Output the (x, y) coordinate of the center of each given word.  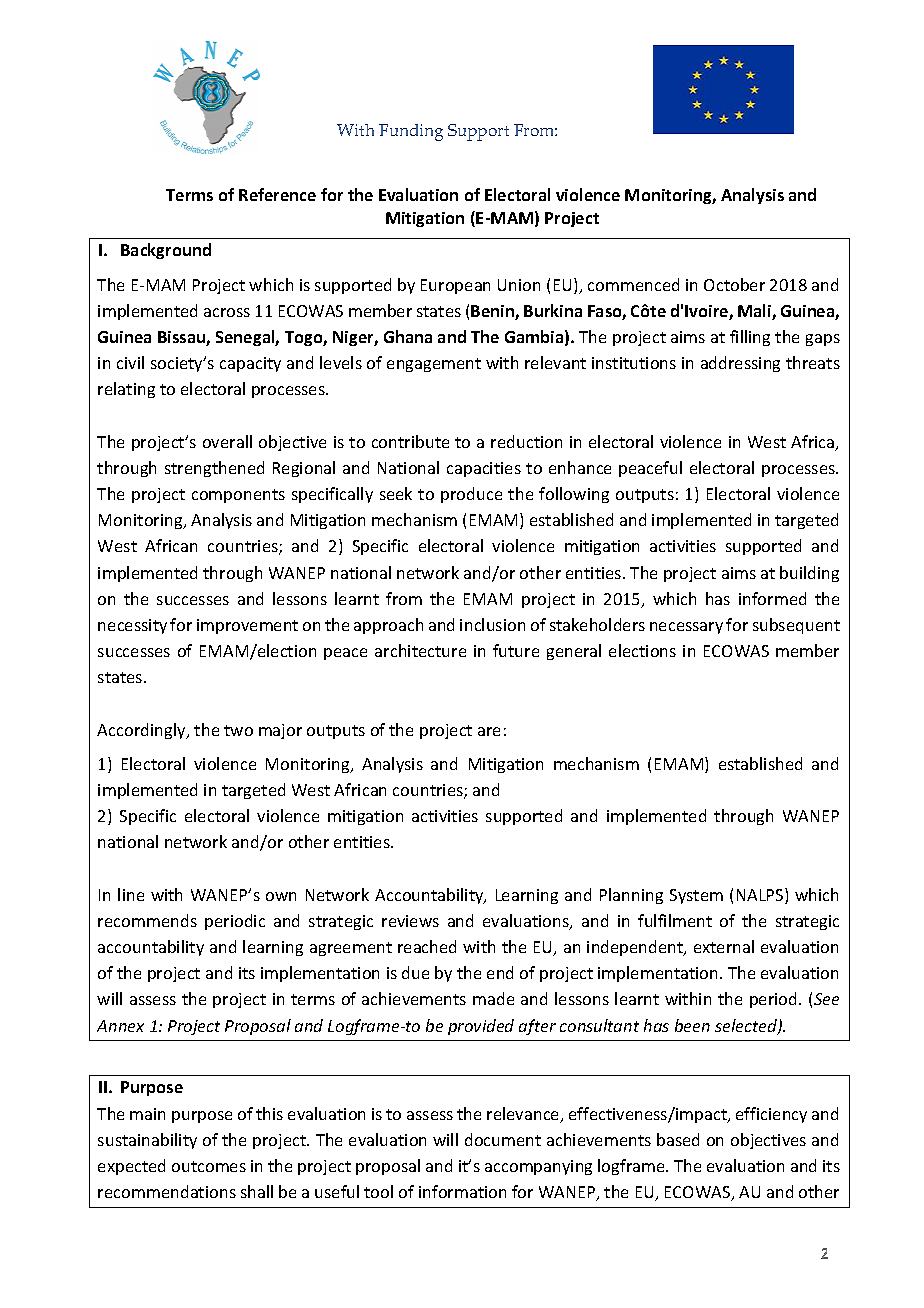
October (734, 284)
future (516, 650)
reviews (410, 921)
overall (227, 441)
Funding (411, 132)
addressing (740, 364)
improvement (247, 626)
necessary (686, 628)
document (503, 1139)
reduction (526, 441)
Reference (277, 194)
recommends (147, 920)
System (696, 896)
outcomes (209, 1166)
